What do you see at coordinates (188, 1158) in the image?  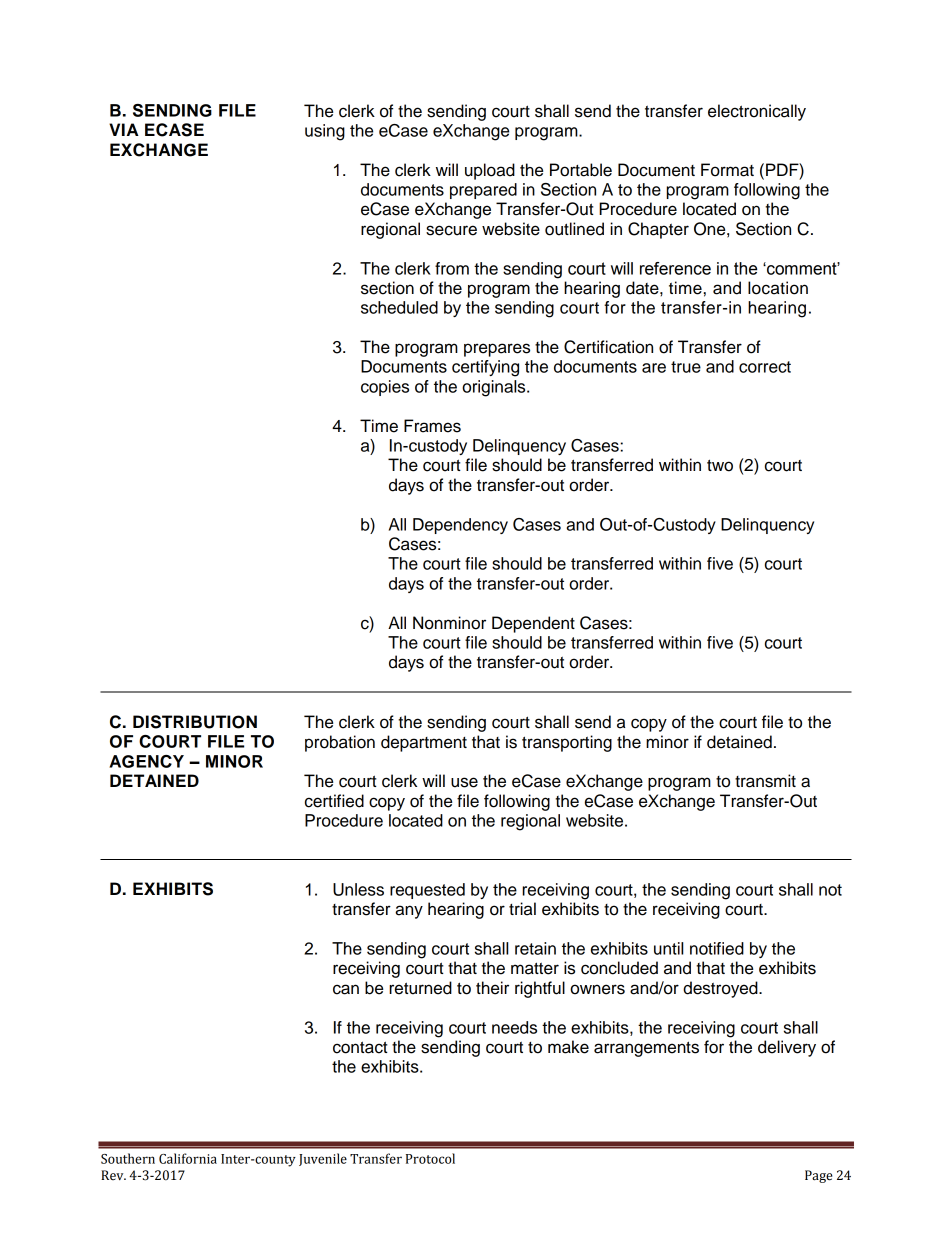 I see `California` at bounding box center [188, 1158].
